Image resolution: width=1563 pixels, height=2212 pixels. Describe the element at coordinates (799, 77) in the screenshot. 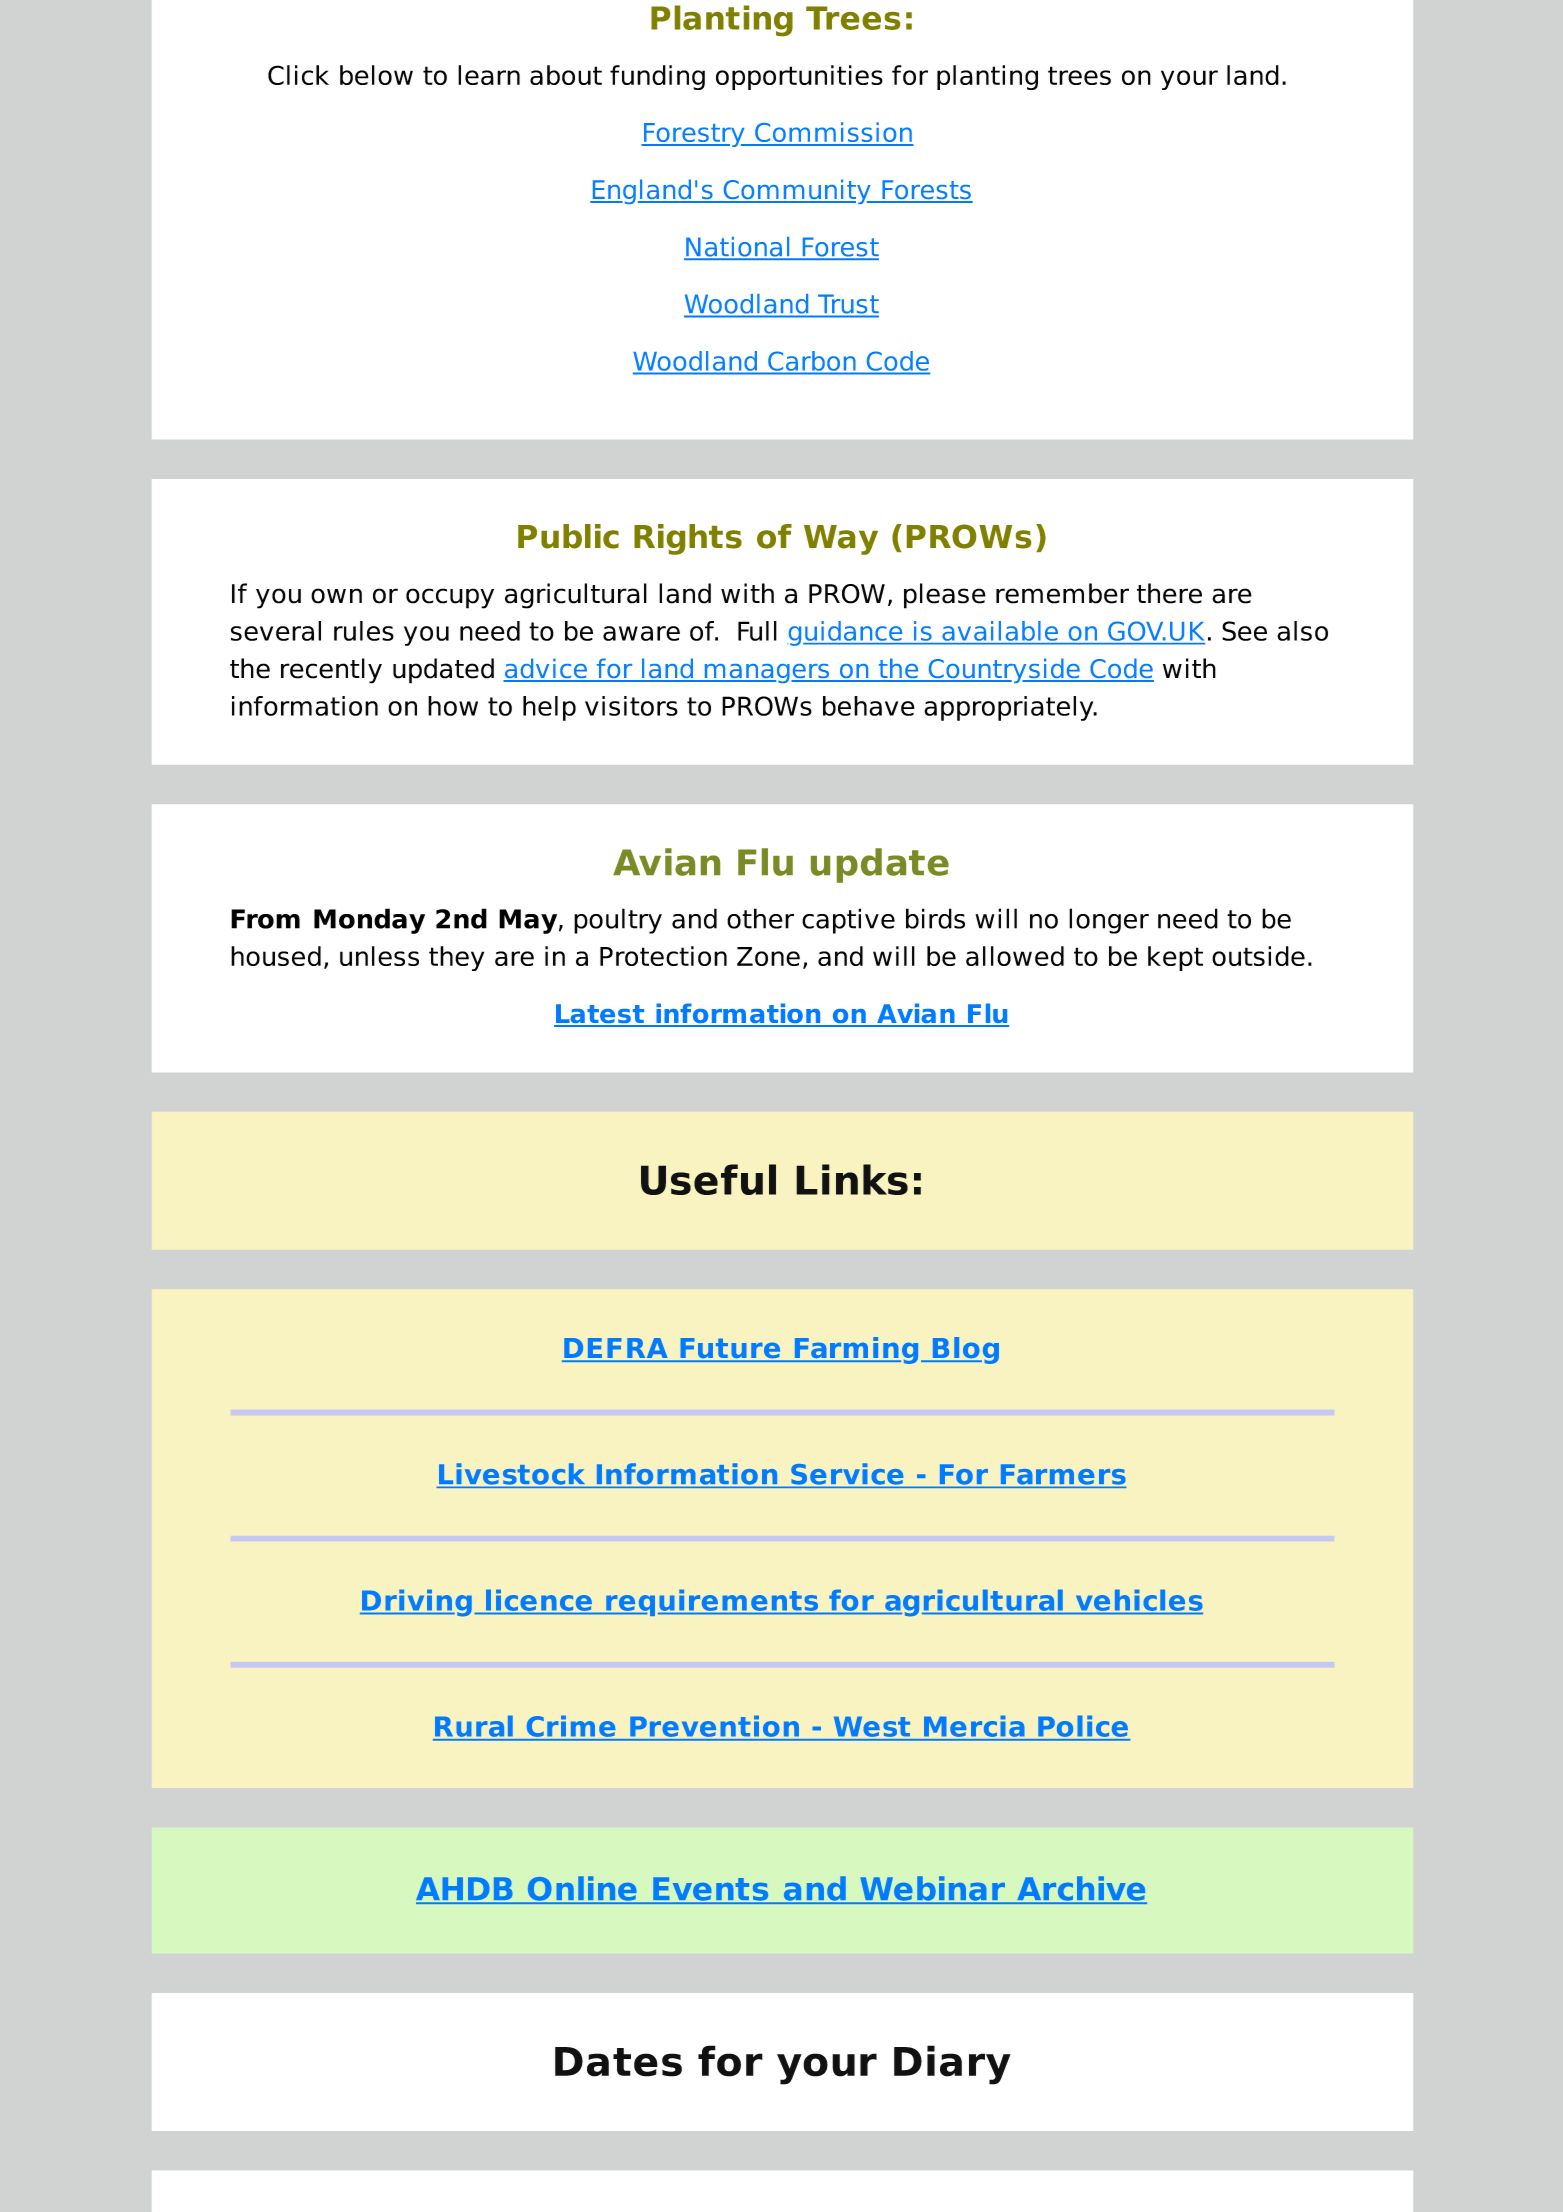

I see `opportunities` at that location.
